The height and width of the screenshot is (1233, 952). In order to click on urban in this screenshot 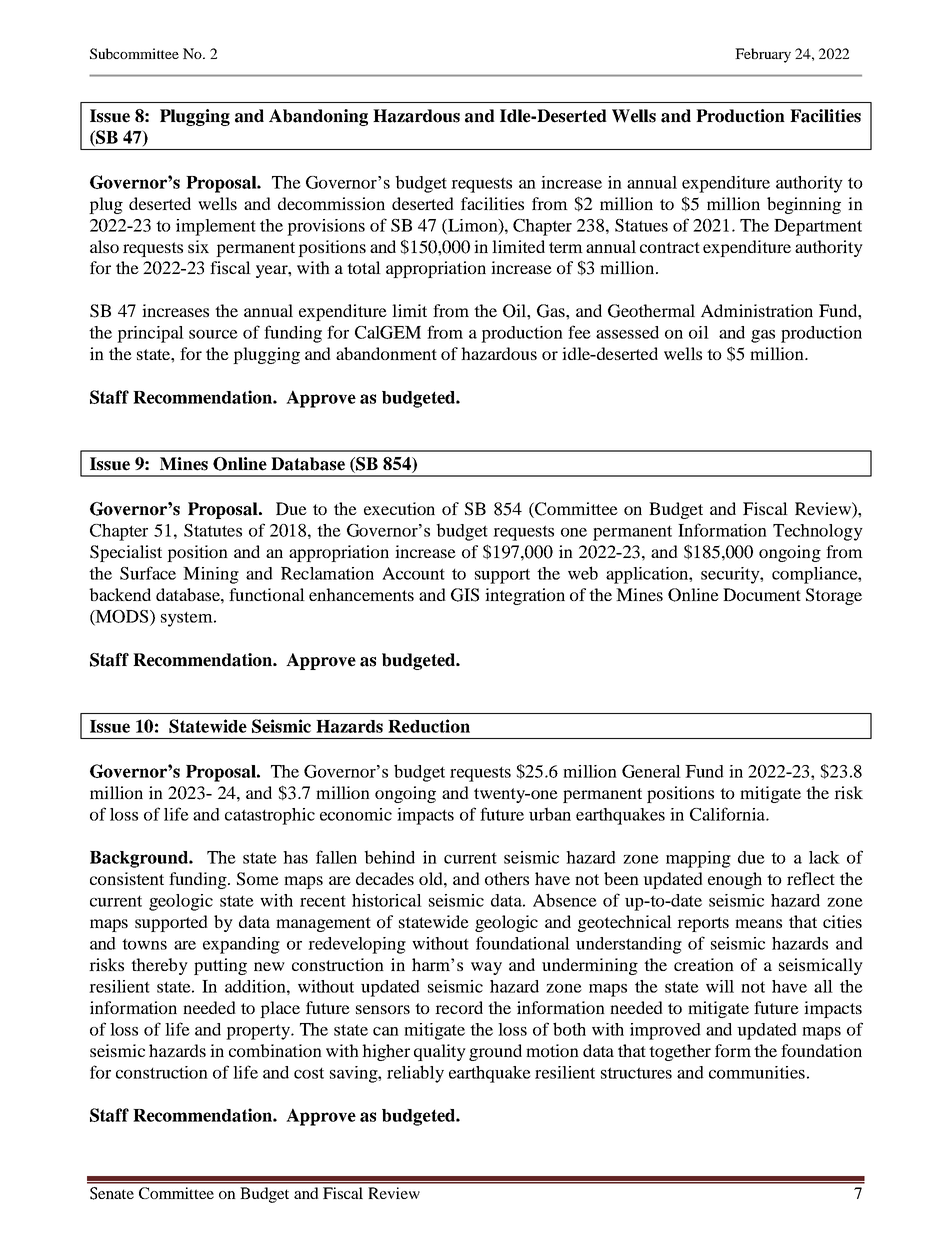, I will do `click(550, 814)`.
